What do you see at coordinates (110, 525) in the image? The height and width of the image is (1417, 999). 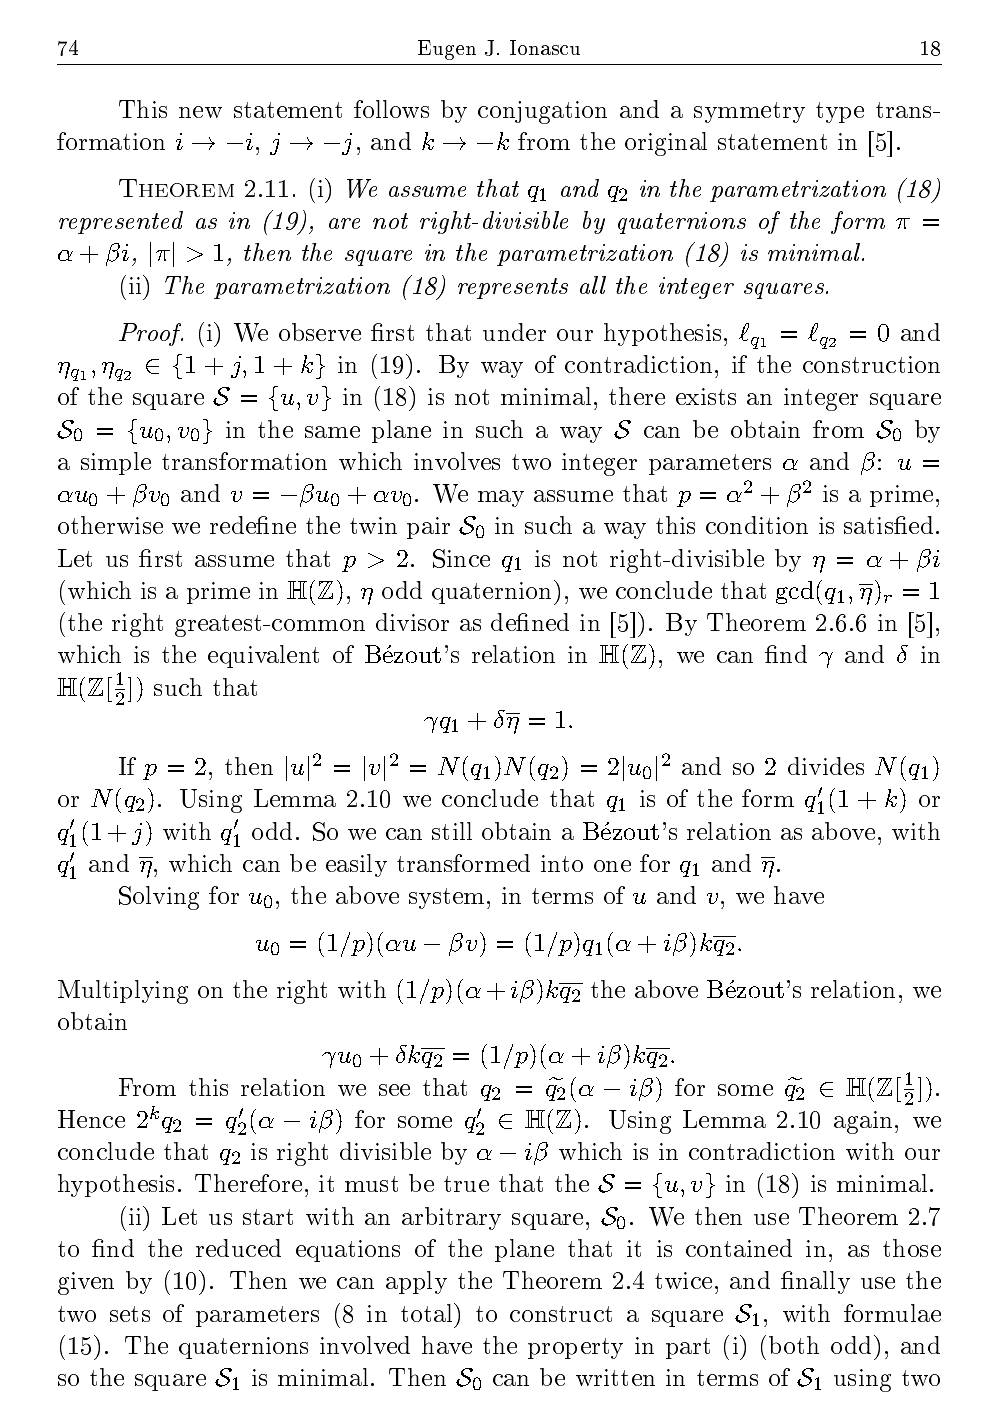 I see `otherwise` at bounding box center [110, 525].
